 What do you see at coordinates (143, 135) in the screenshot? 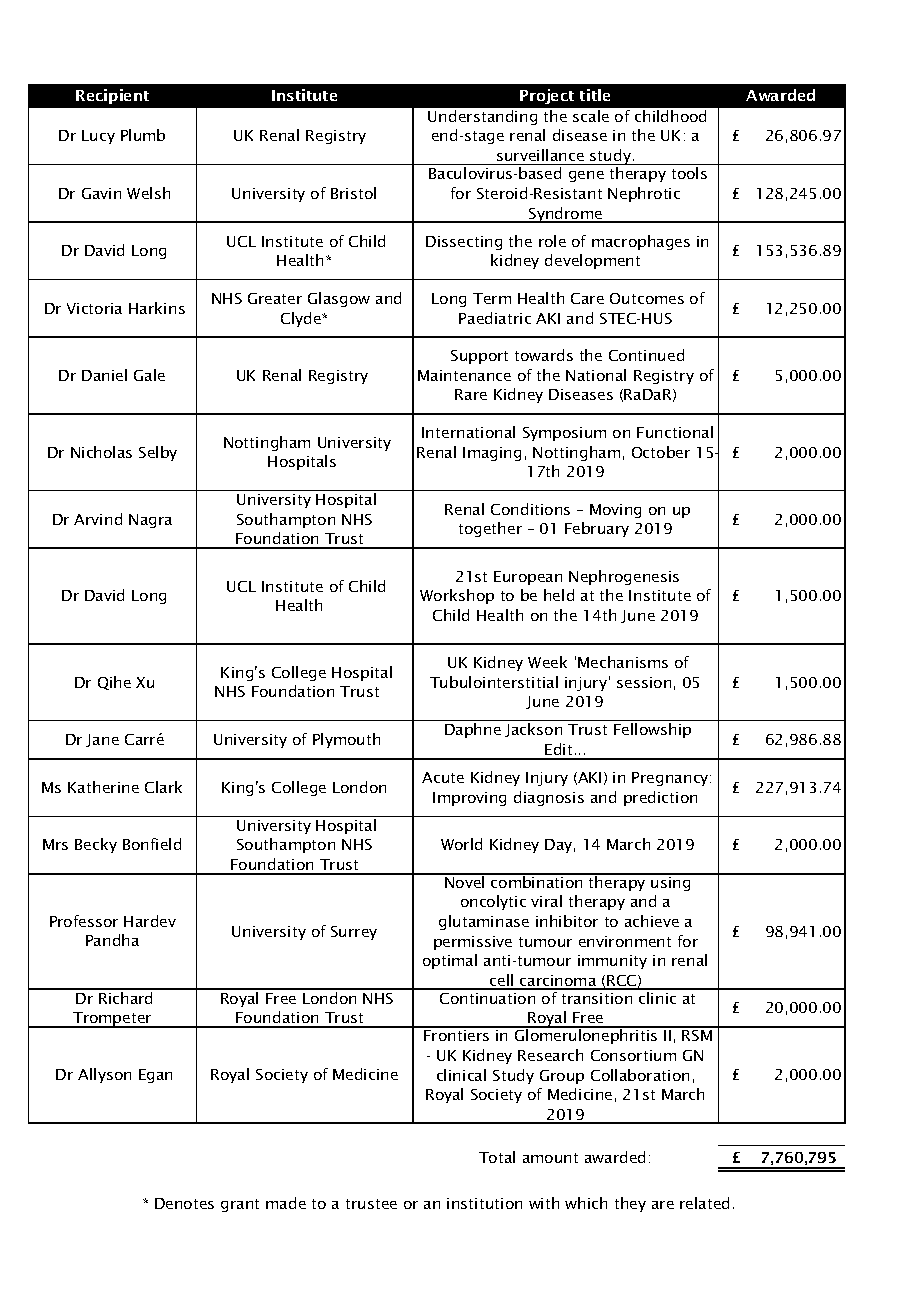
I see `Plumb` at bounding box center [143, 135].
